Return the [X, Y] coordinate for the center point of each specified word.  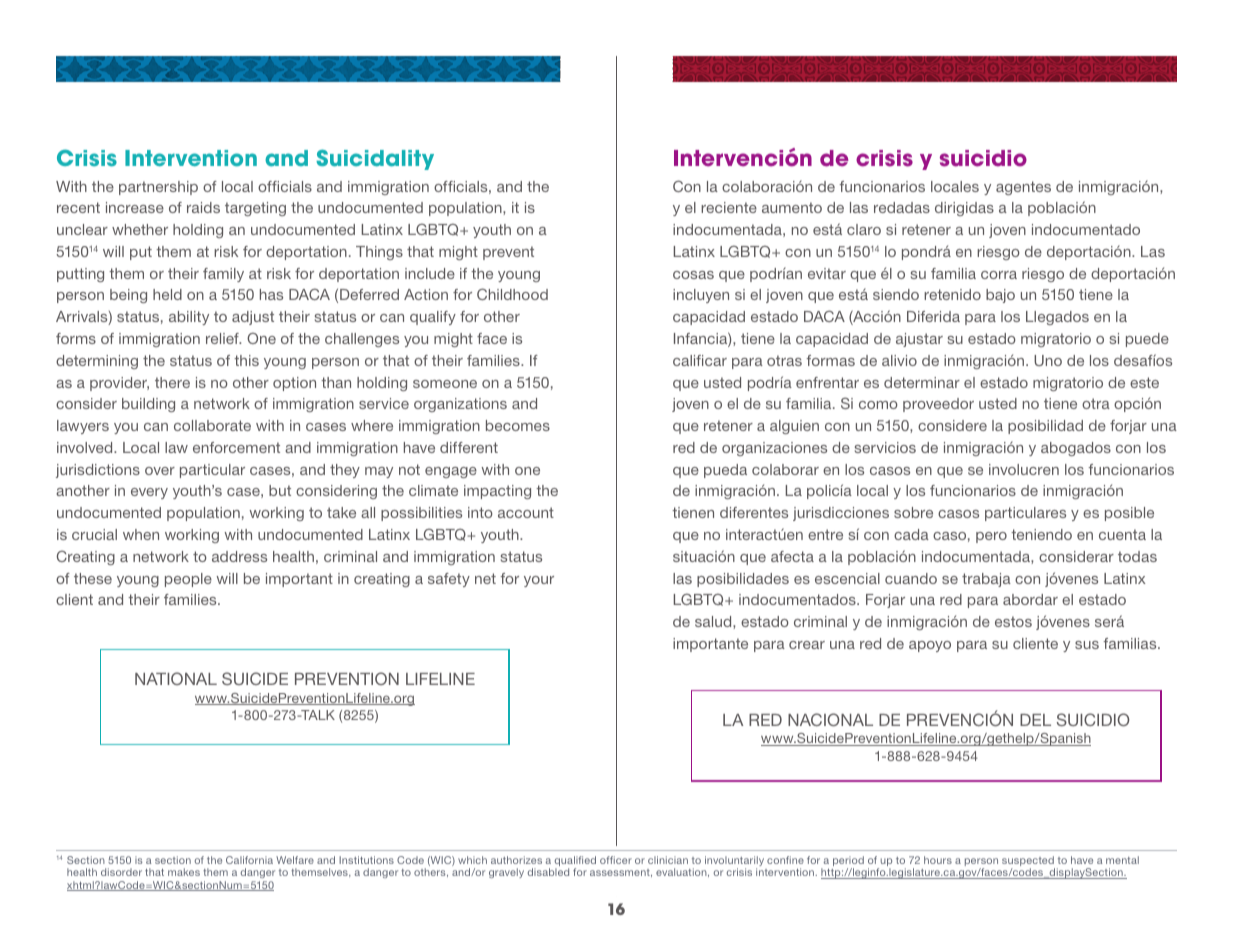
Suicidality [375, 159]
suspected [1028, 862]
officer [616, 860]
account [526, 512]
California [249, 860]
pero [991, 537]
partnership [158, 188]
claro [864, 229]
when [141, 534]
